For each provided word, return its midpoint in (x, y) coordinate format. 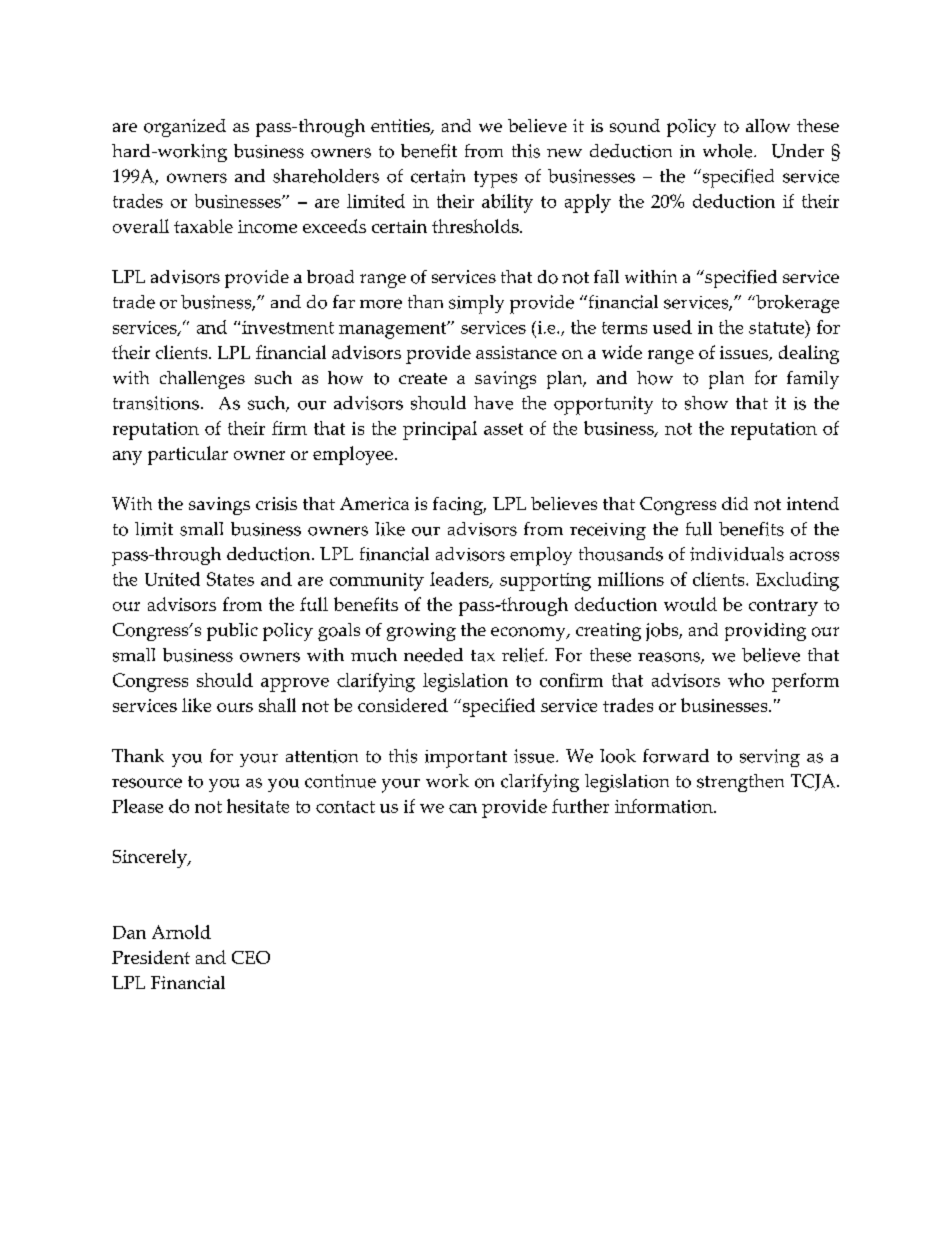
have (493, 403)
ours (235, 707)
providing (765, 632)
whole (729, 151)
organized (185, 128)
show (706, 403)
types (495, 179)
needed (433, 655)
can (463, 808)
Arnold (181, 932)
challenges (202, 380)
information (665, 806)
